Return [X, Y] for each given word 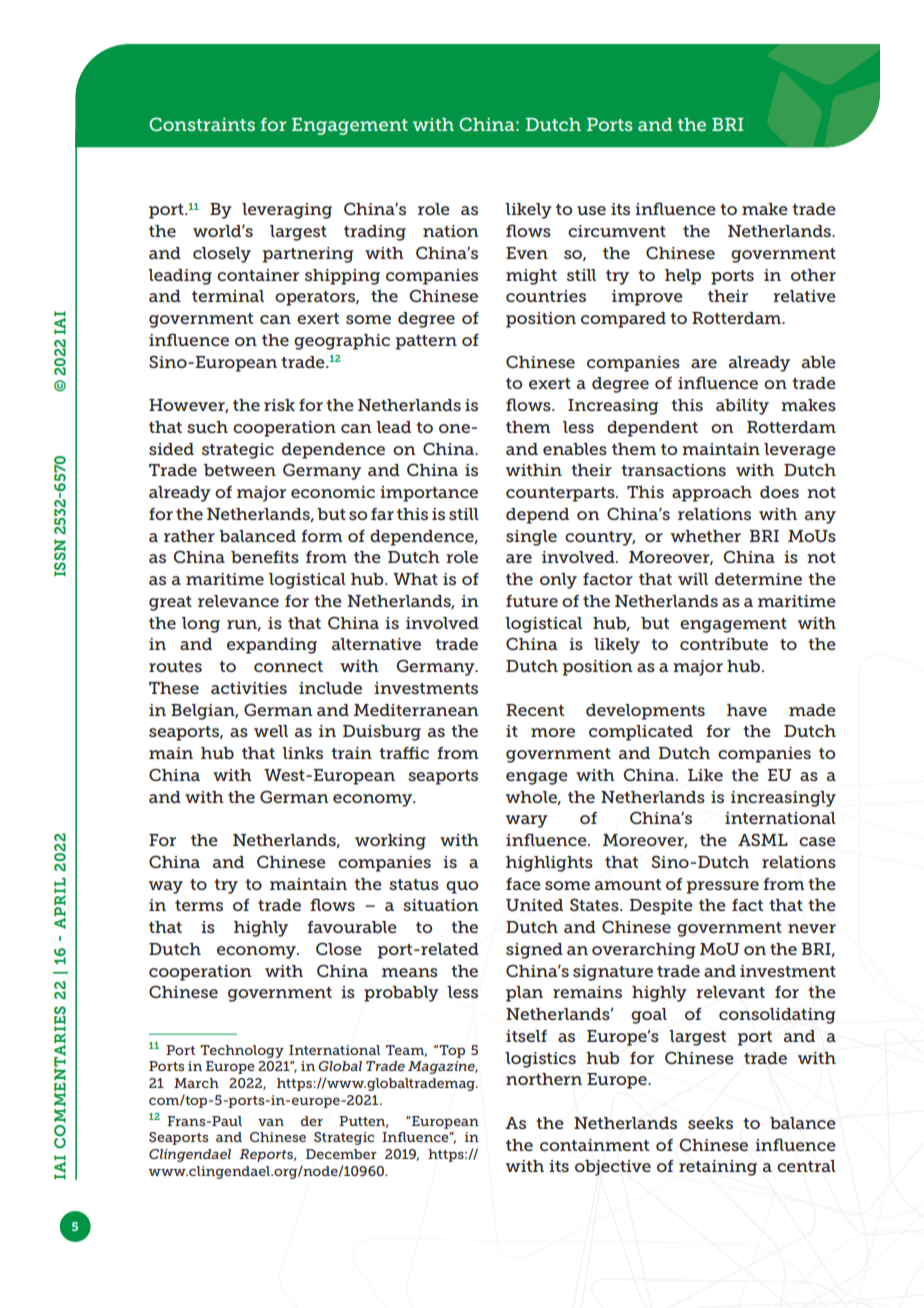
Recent [535, 710]
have [747, 710]
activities [249, 688]
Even [527, 253]
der [312, 1121]
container [258, 275]
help [683, 277]
